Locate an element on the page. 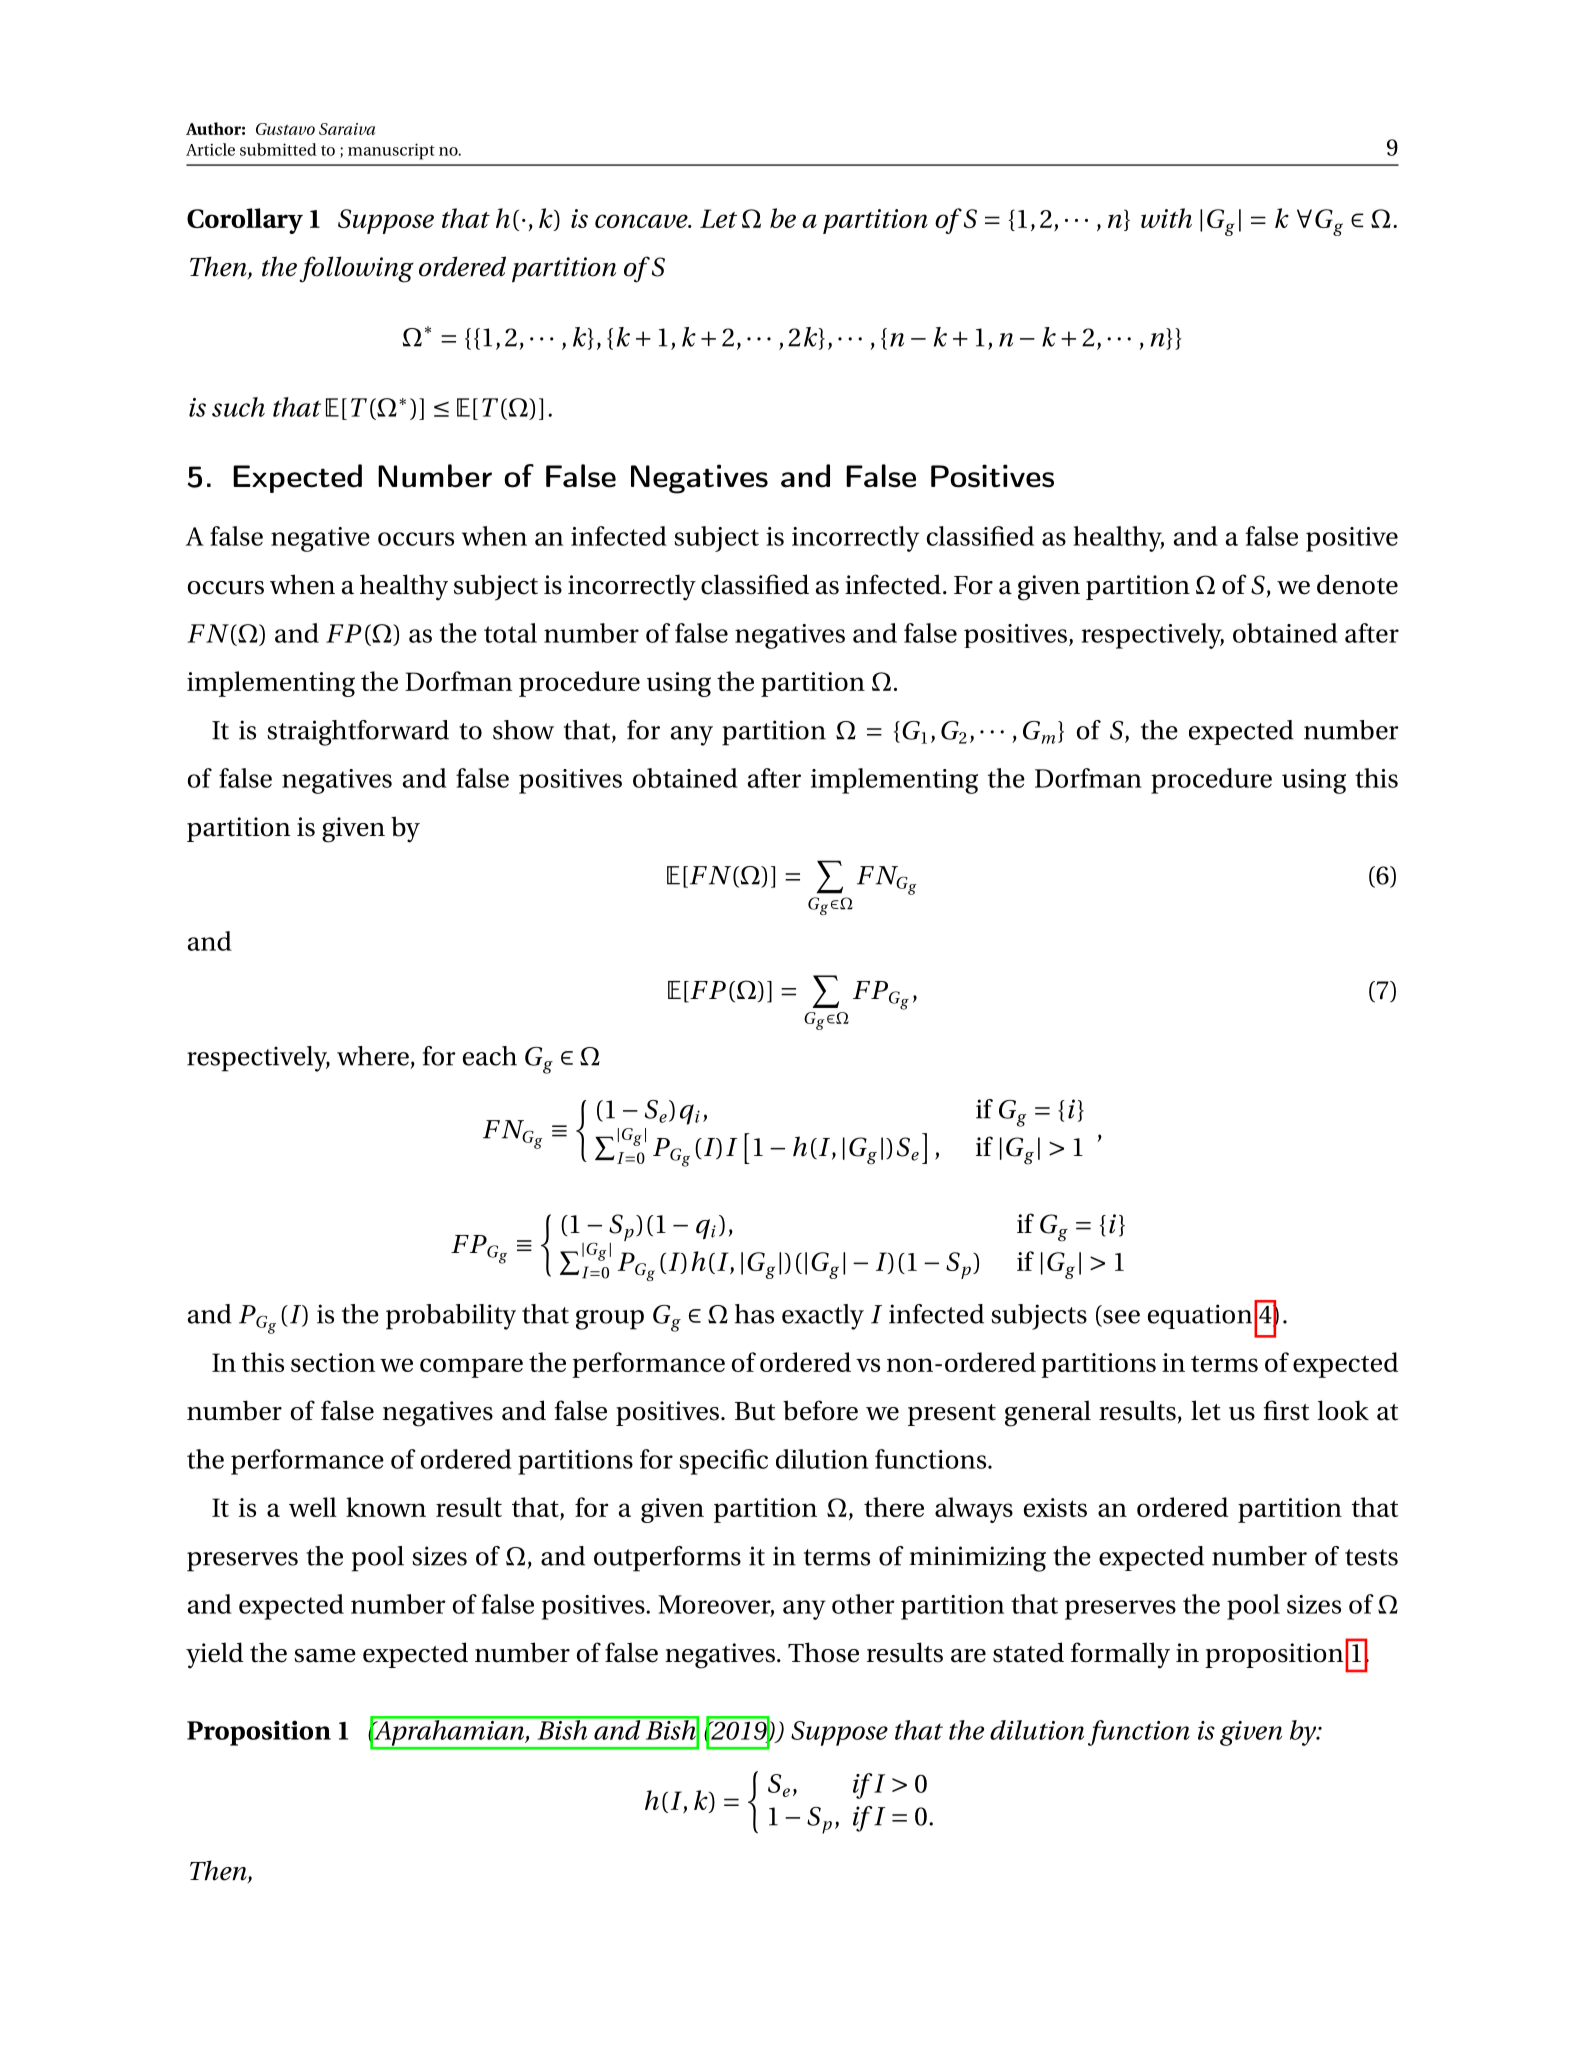 Image resolution: width=1585 pixels, height=2051 pixels. manuscript is located at coordinates (391, 151).
